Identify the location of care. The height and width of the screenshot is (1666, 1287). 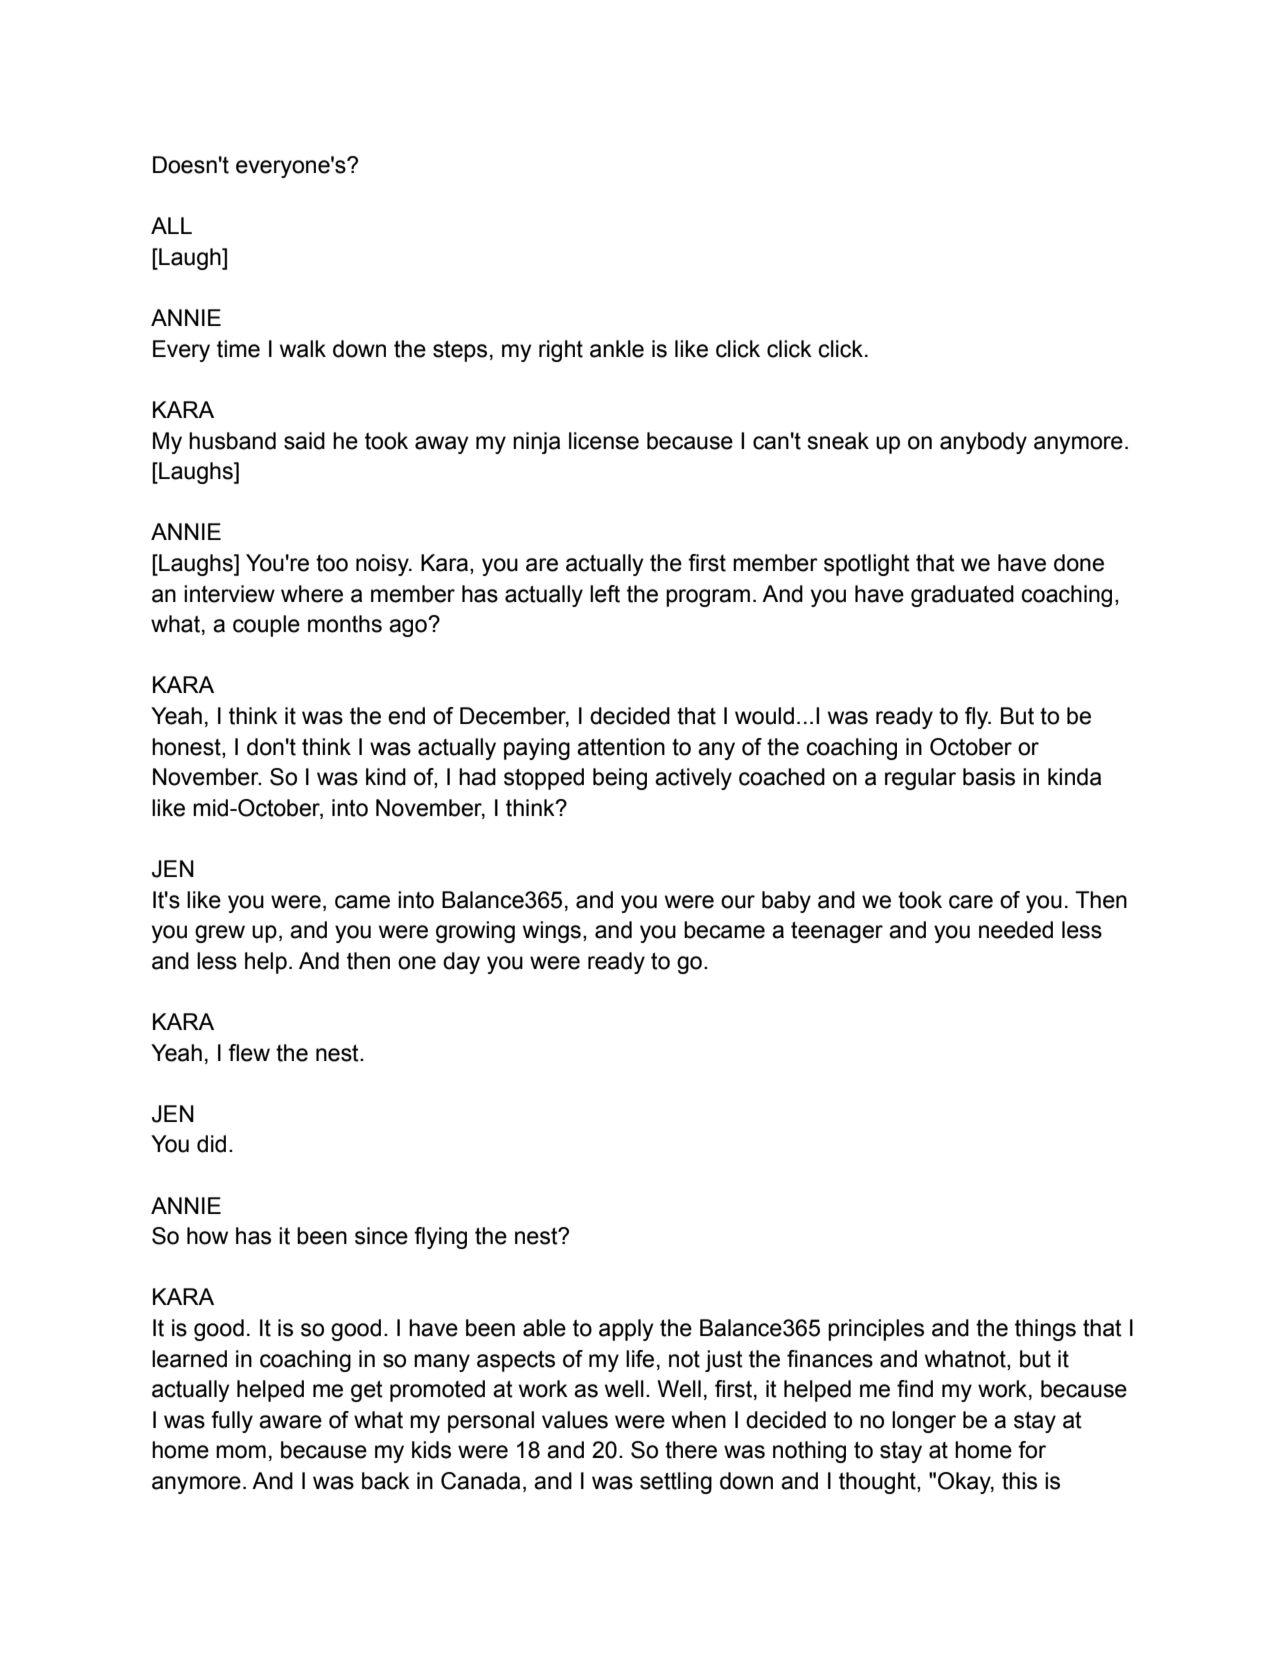
(971, 902).
